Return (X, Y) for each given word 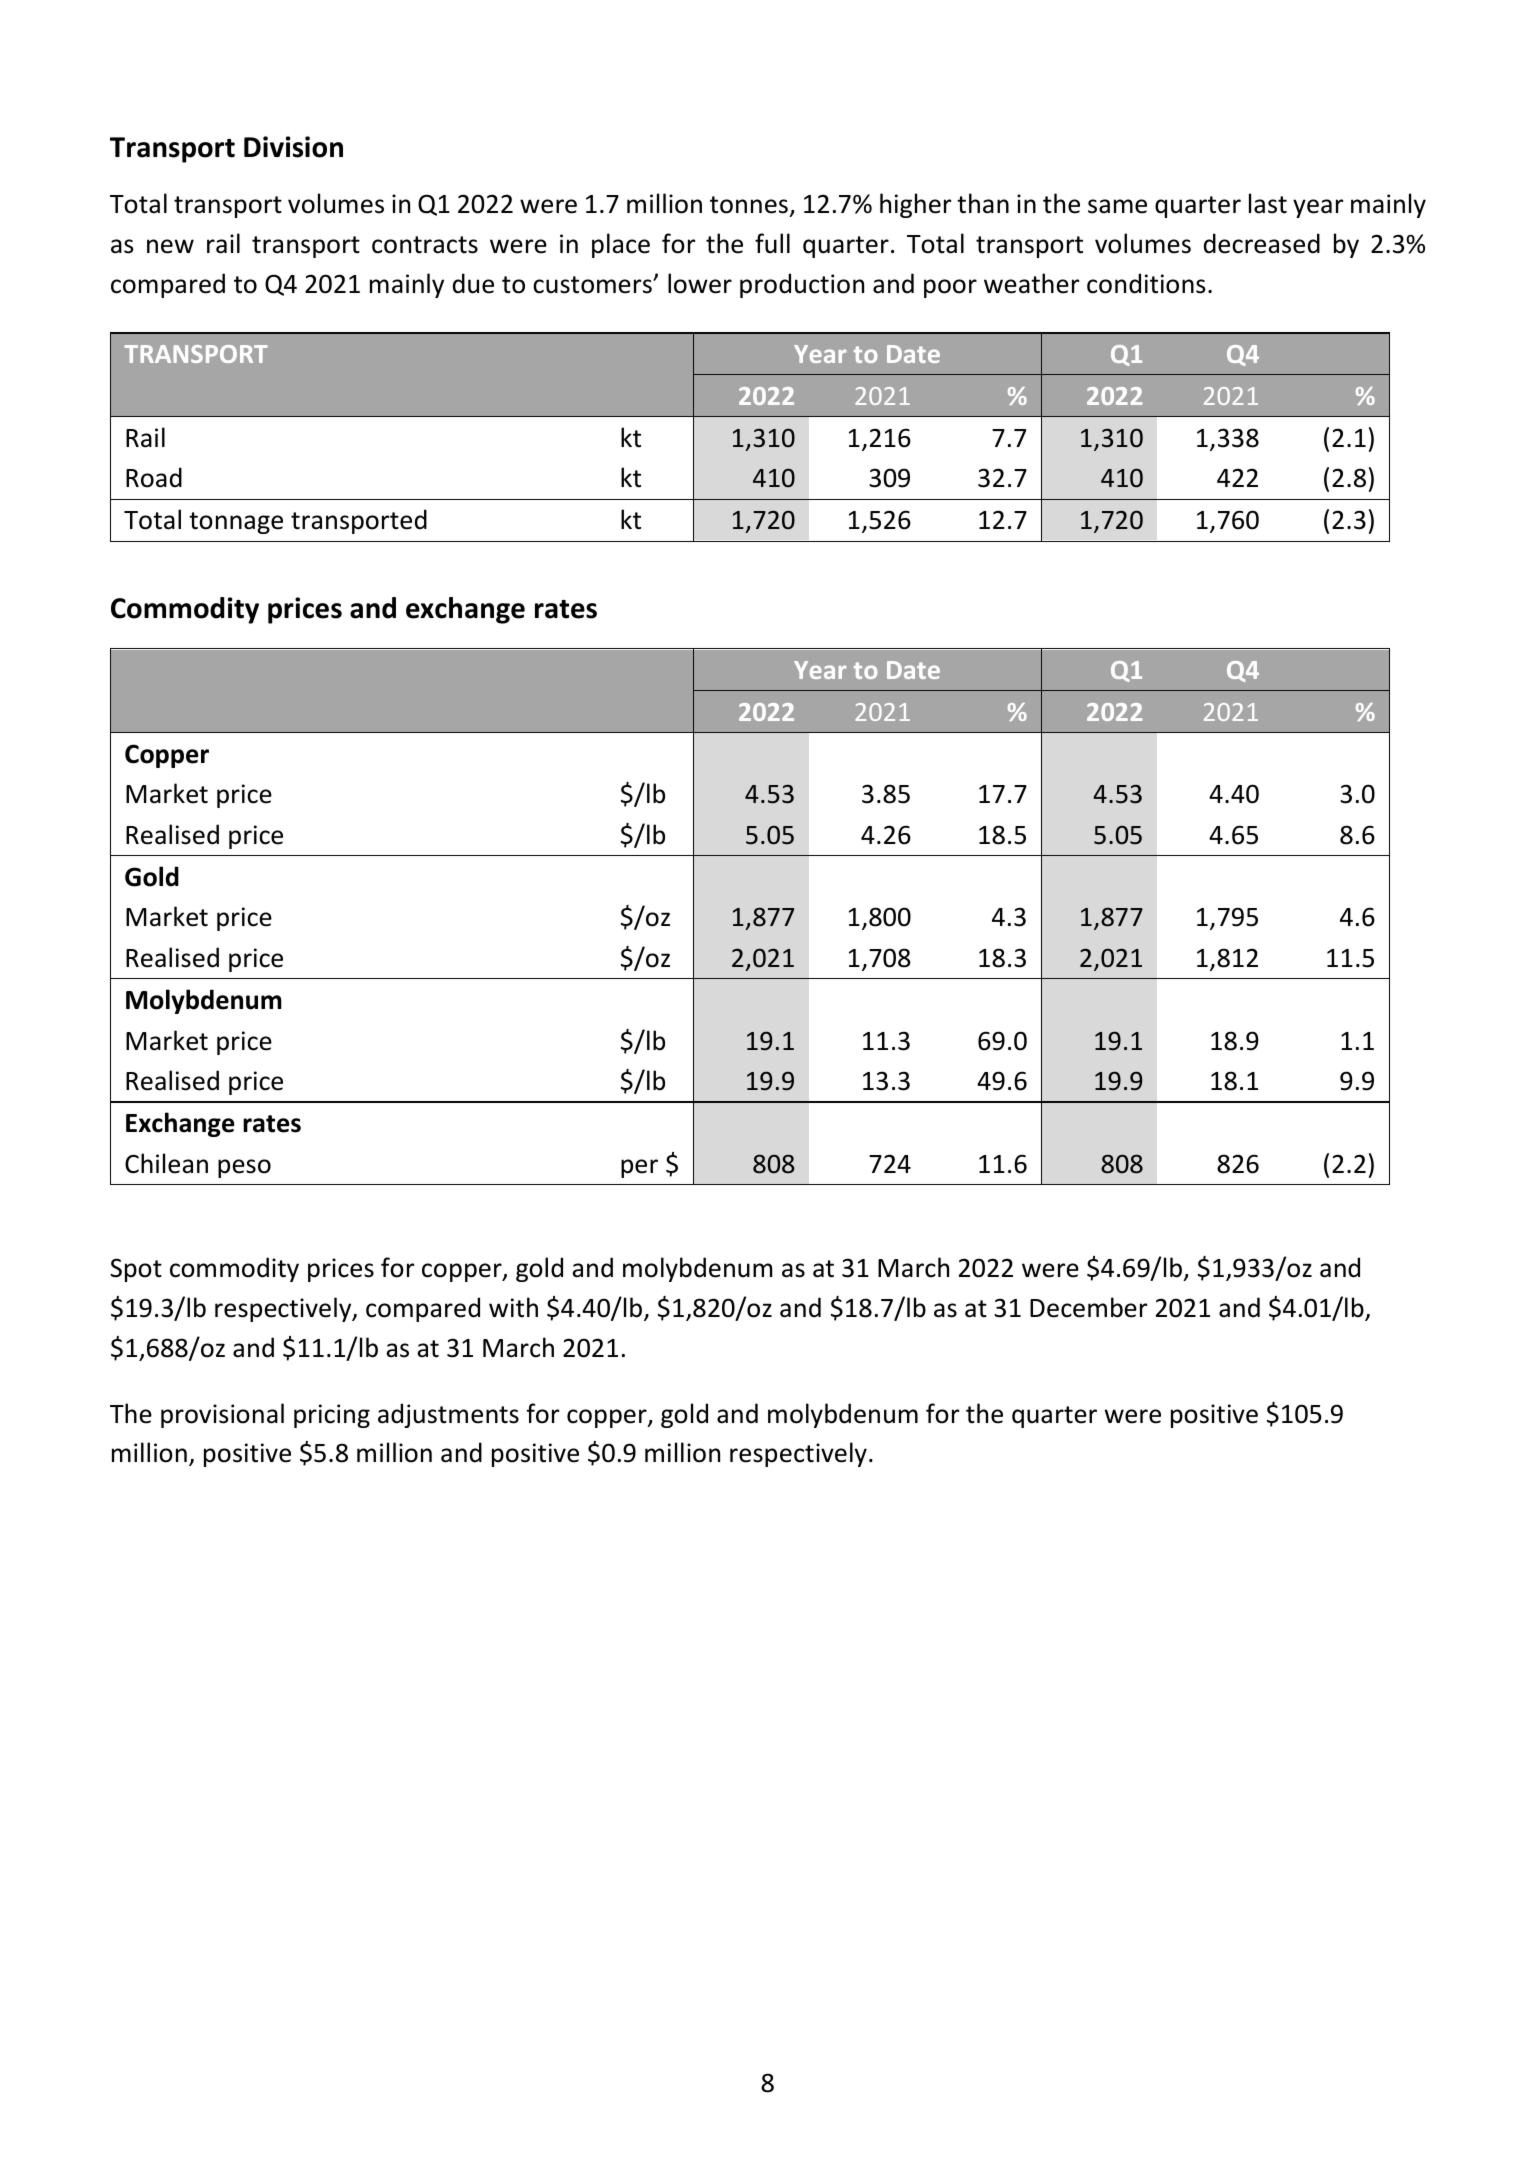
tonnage (236, 523)
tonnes (750, 206)
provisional (222, 1415)
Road (154, 477)
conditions (1146, 283)
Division (293, 147)
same (1117, 206)
